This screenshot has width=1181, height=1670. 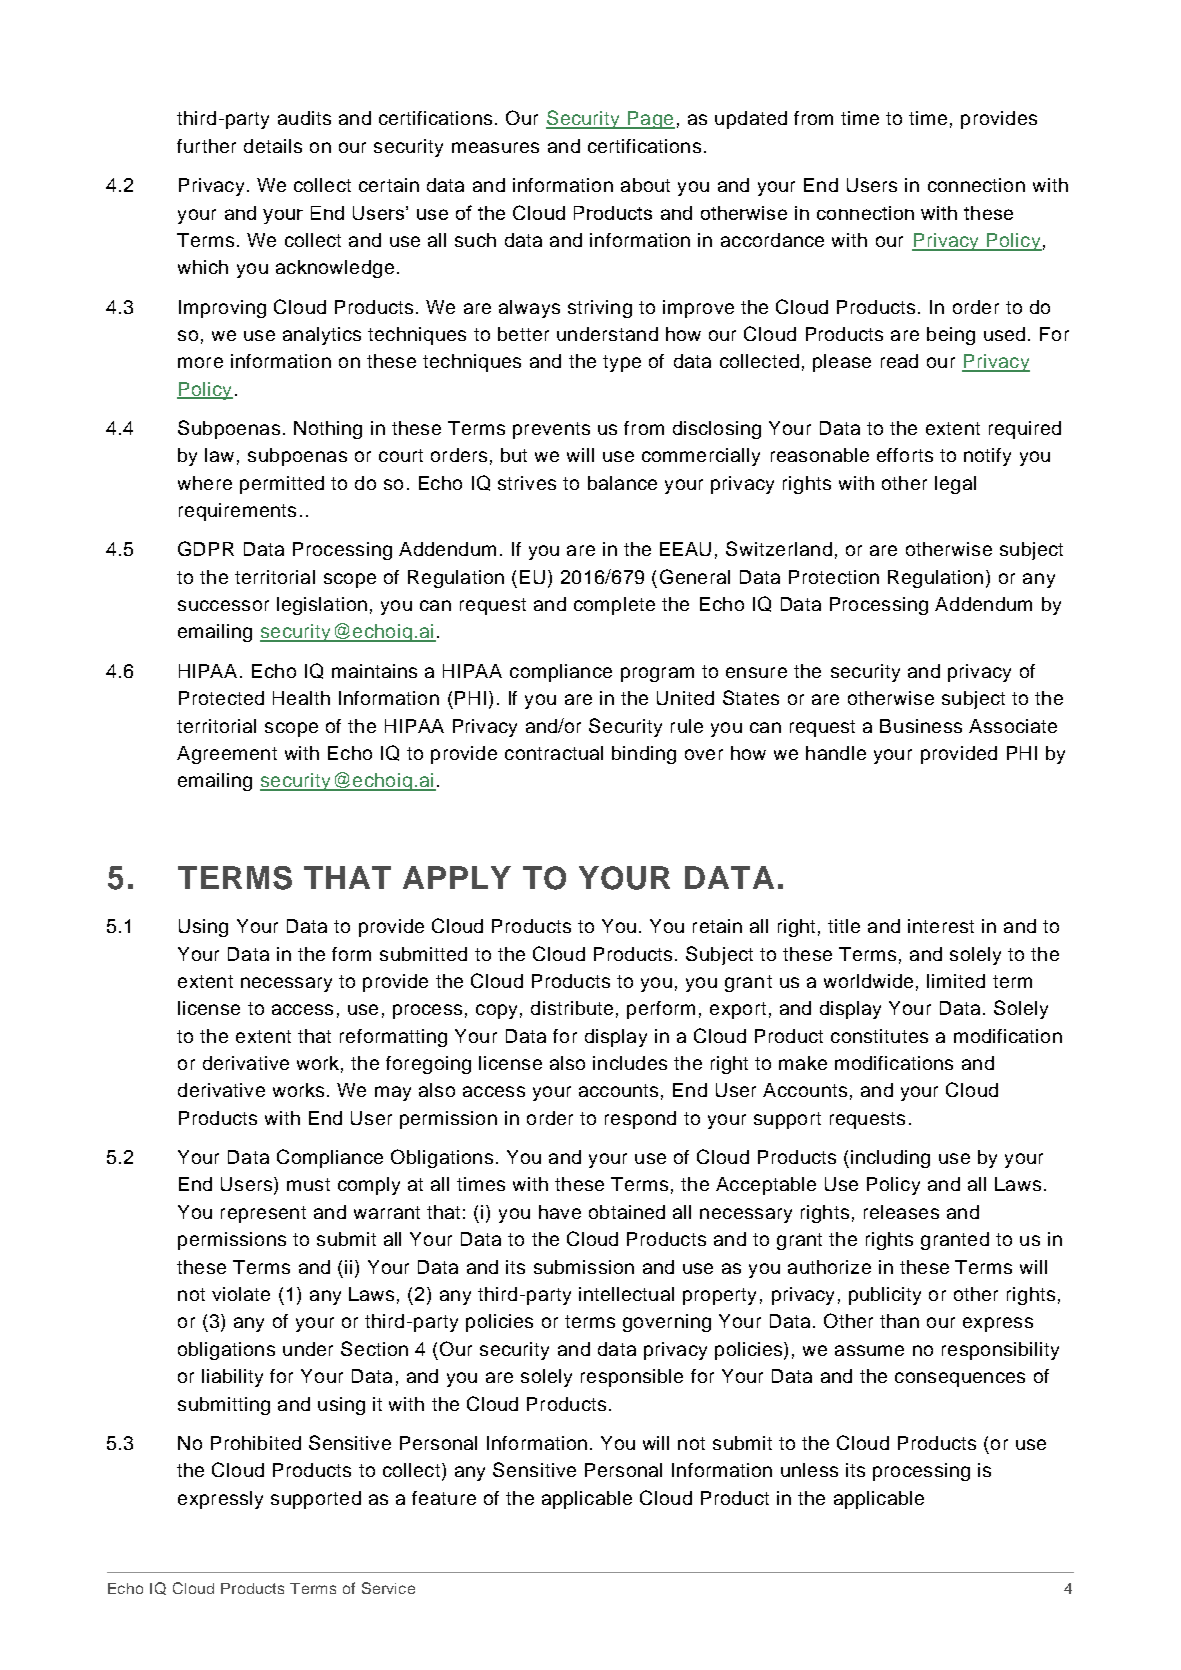 I want to click on accordance, so click(x=772, y=240).
